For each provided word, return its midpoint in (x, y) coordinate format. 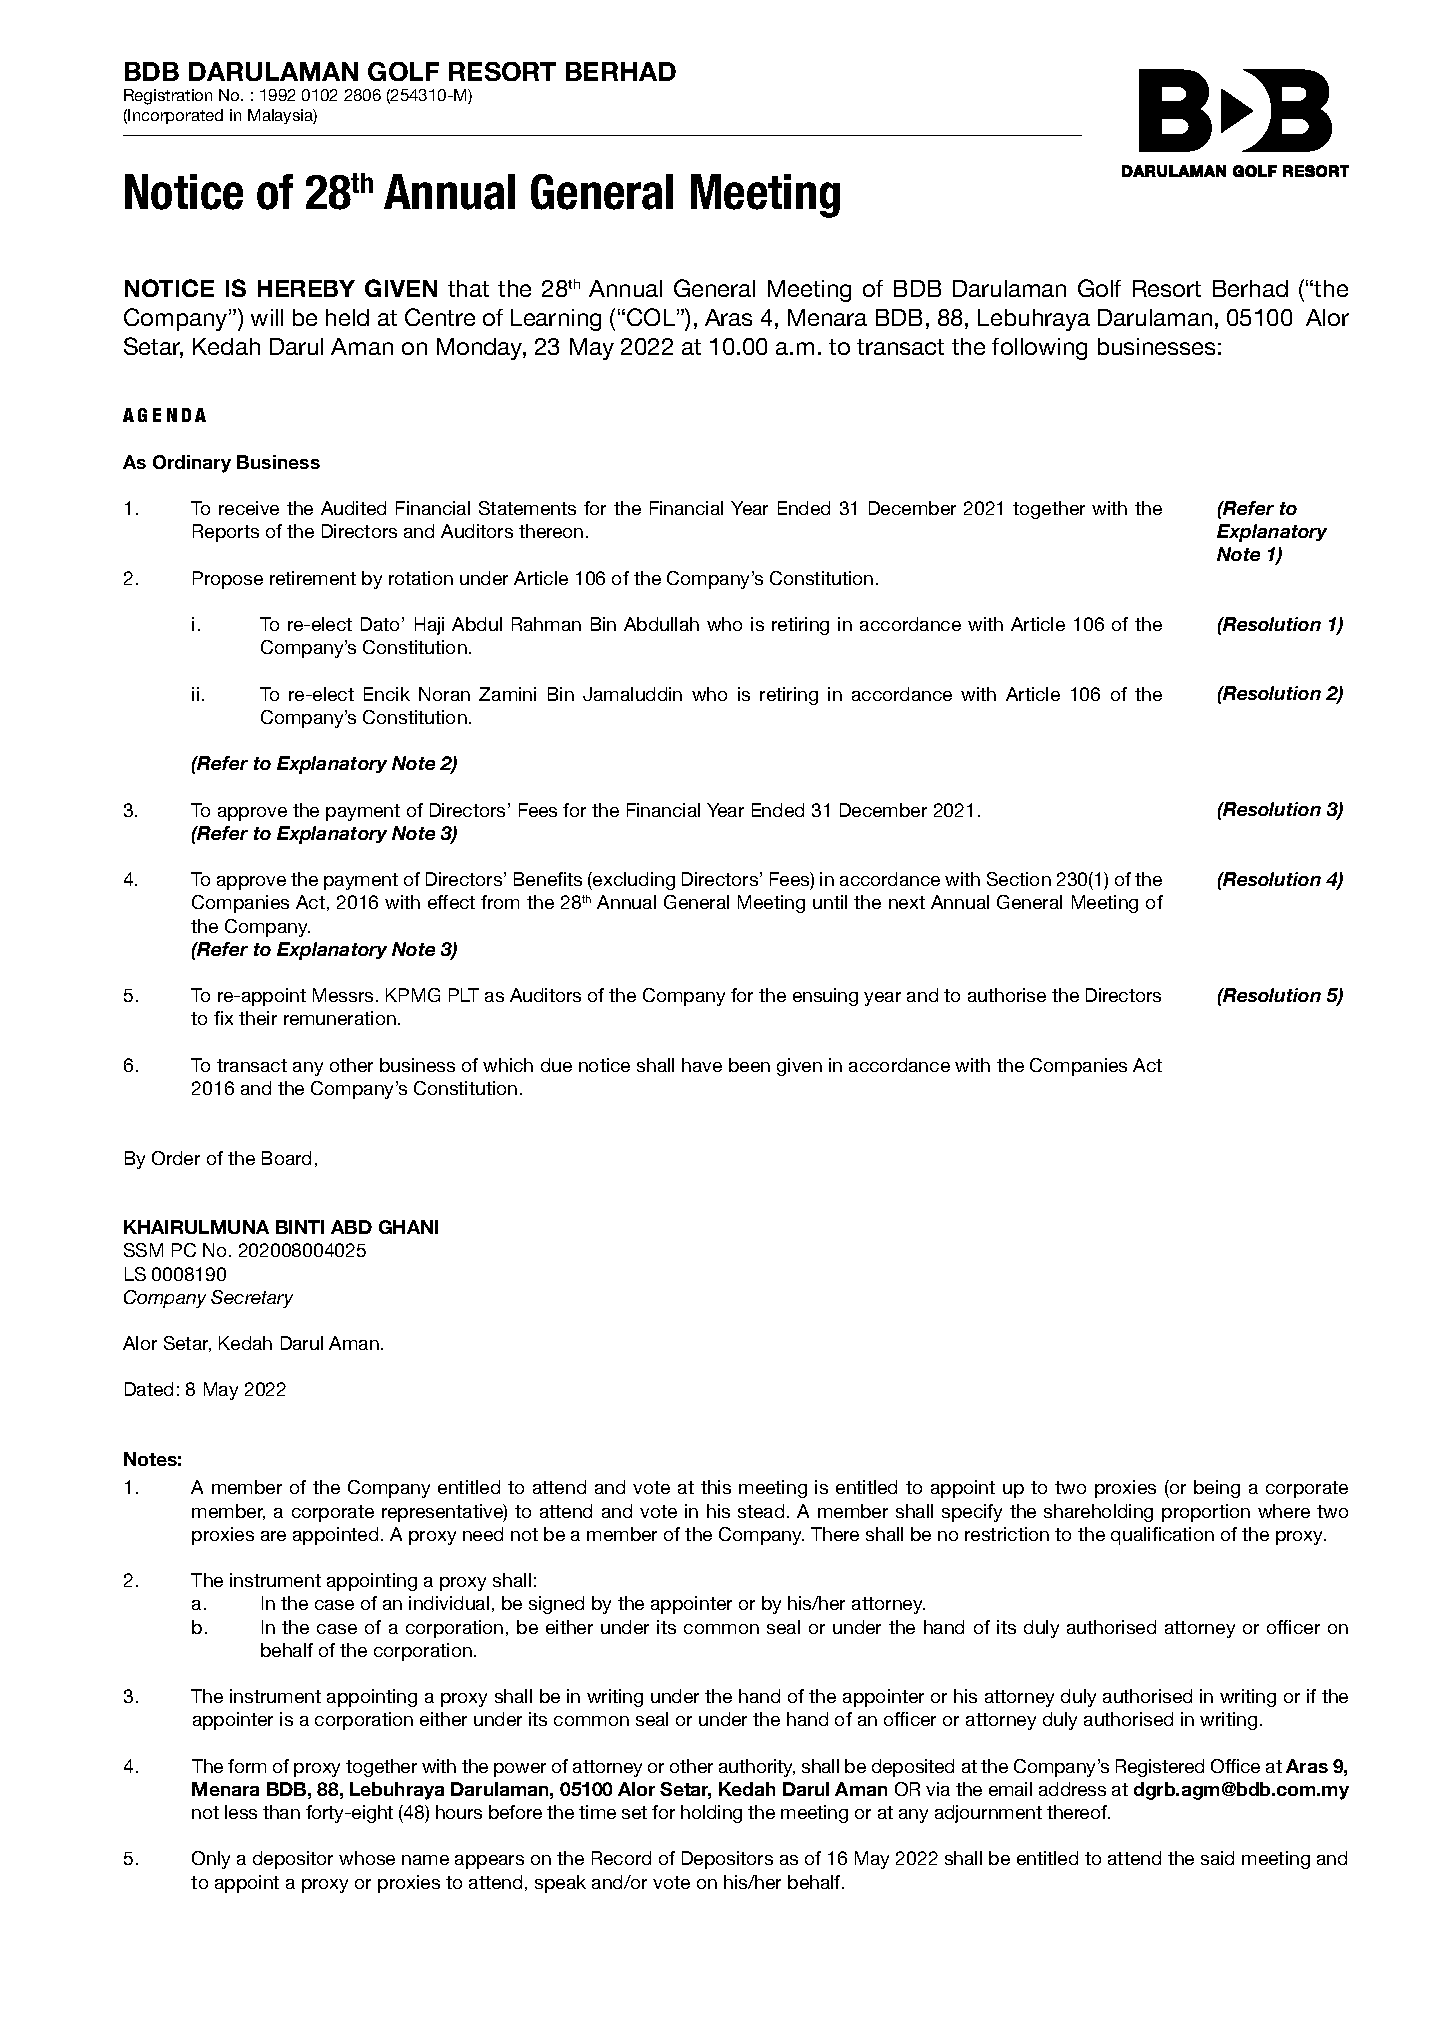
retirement (313, 578)
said (1217, 1858)
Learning (556, 320)
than (281, 1812)
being (1217, 1489)
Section (1019, 879)
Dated (149, 1389)
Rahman (546, 624)
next (907, 902)
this (716, 1487)
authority (757, 1768)
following (1039, 349)
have (702, 1065)
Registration (168, 97)
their (258, 1018)
